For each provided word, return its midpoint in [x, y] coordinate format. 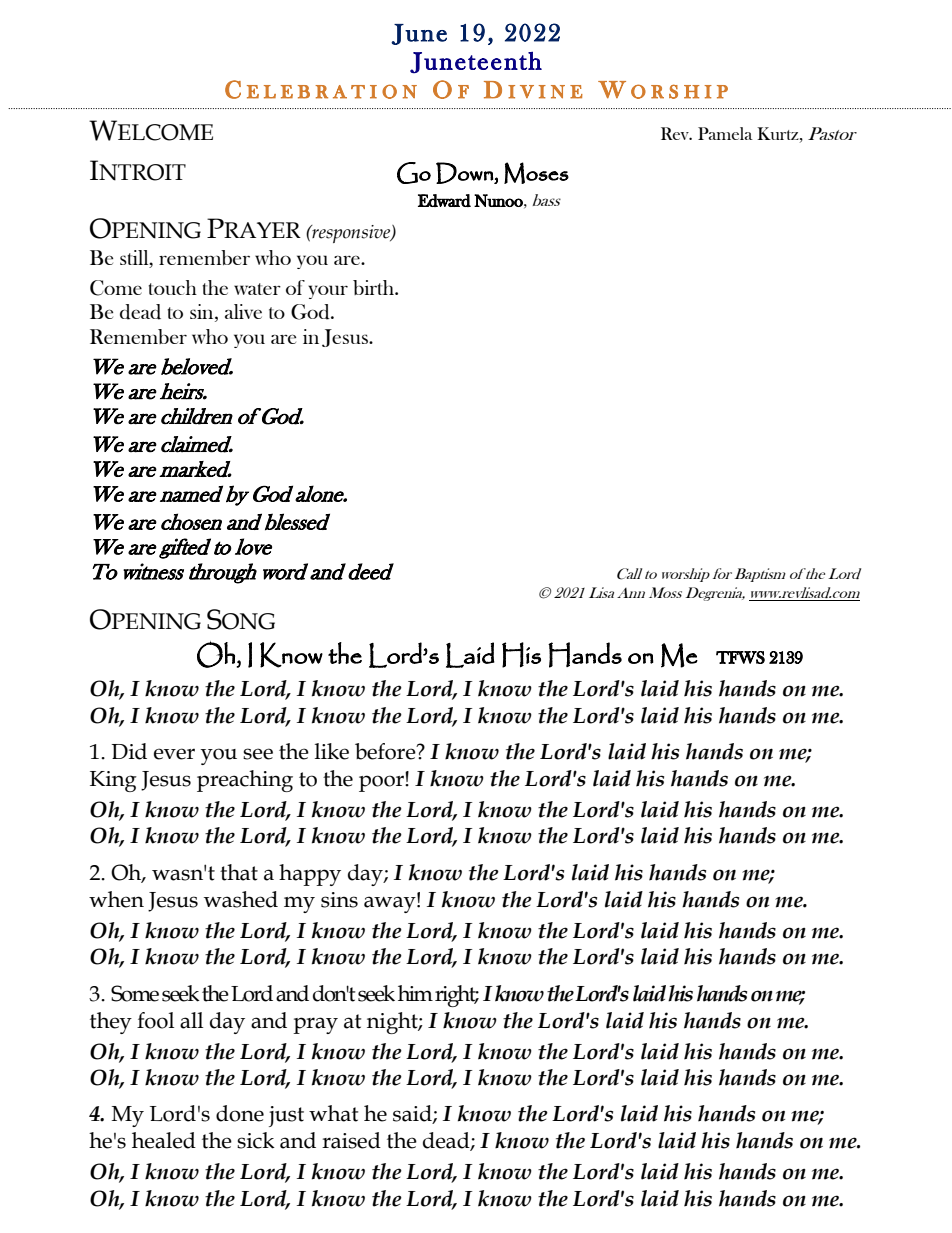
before [386, 751]
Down [465, 173]
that [239, 872]
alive [243, 311]
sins [339, 900]
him [415, 993]
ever [174, 754]
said [413, 1114]
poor [382, 782]
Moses [536, 173]
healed [164, 1140]
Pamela [725, 133]
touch [173, 287]
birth [375, 287]
